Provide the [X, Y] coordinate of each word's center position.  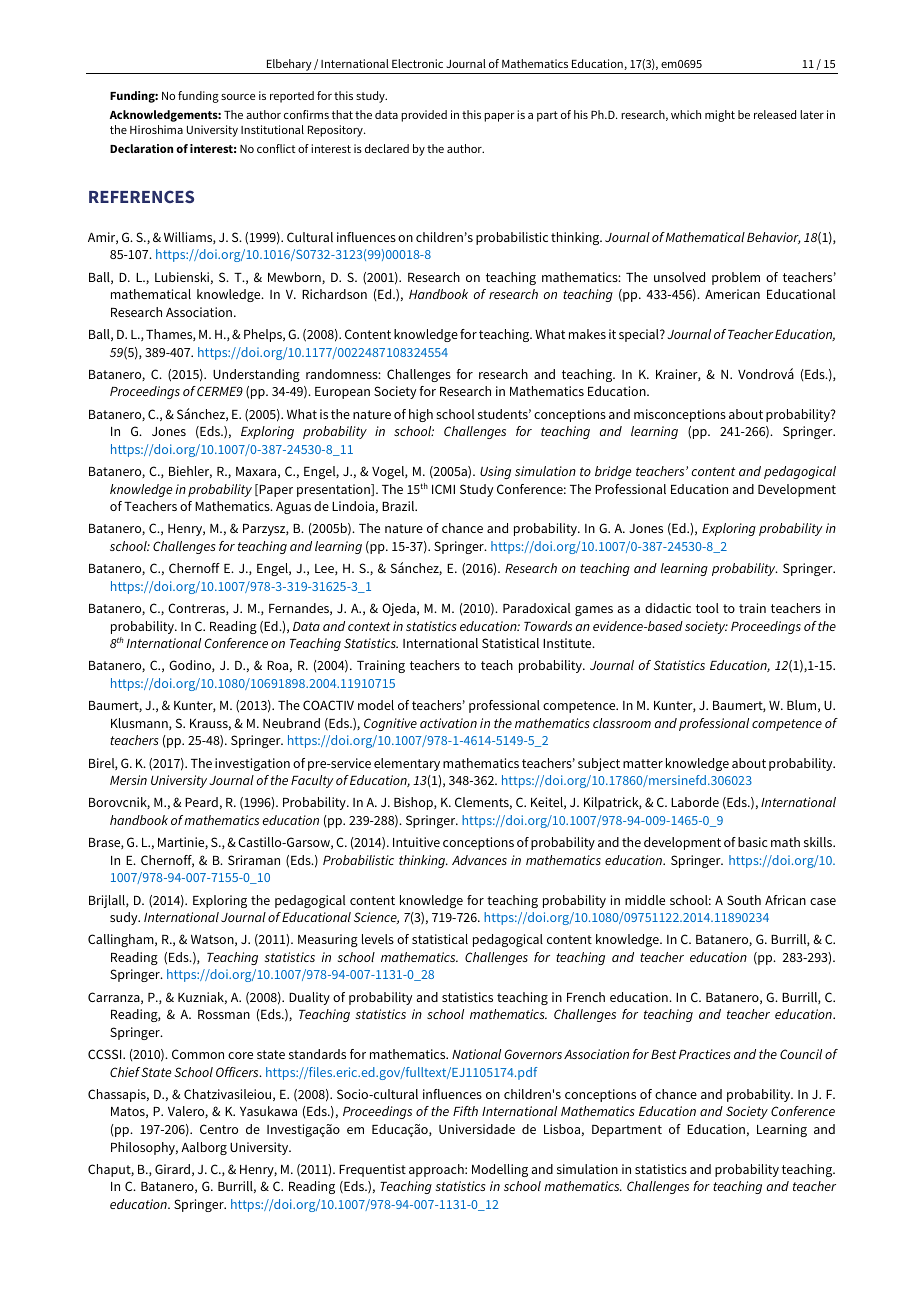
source [238, 97]
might [720, 116]
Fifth [465, 1111]
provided [424, 116]
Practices [704, 1054]
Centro [219, 1129]
